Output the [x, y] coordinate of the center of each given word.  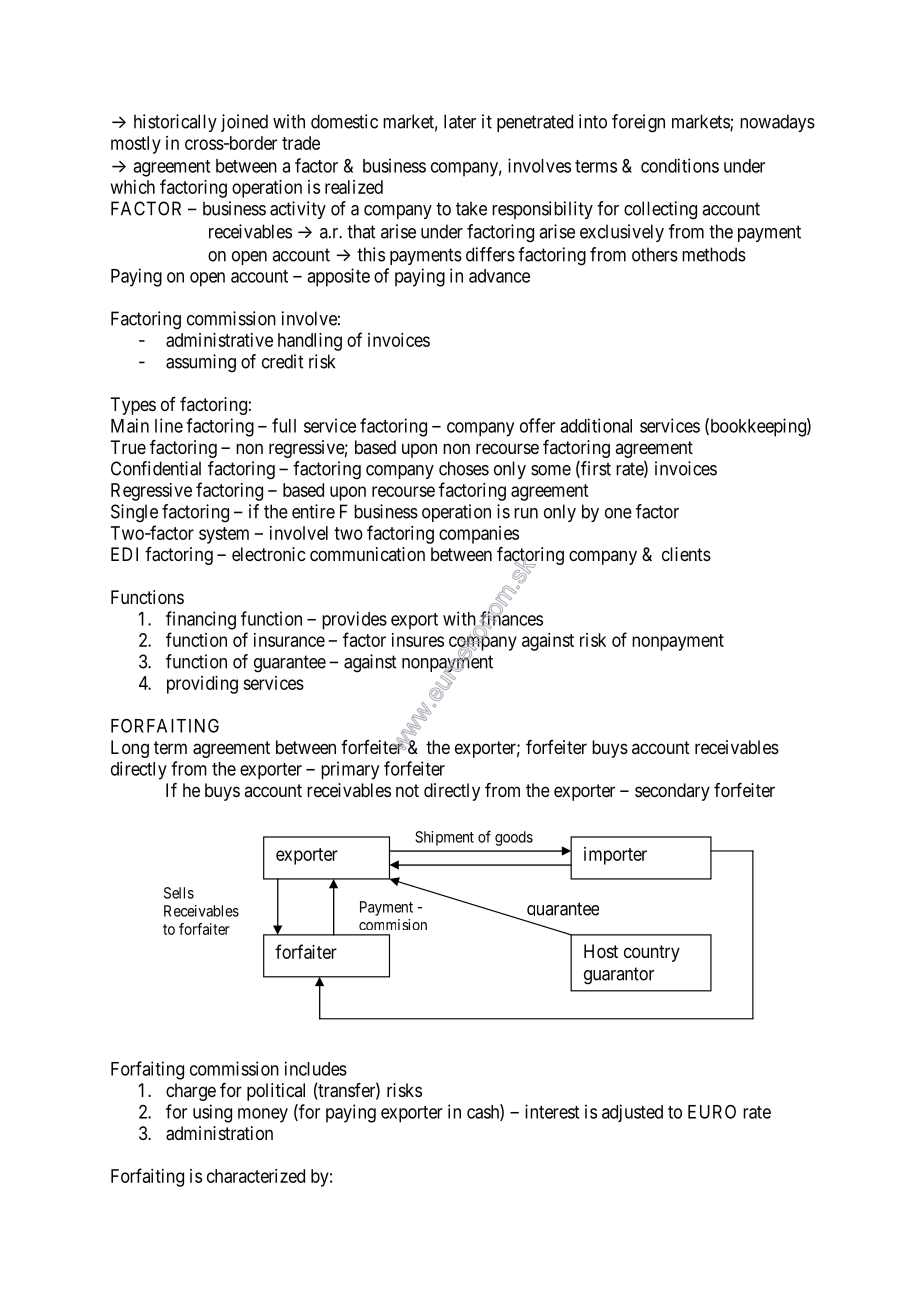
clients [686, 554]
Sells [179, 893]
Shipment [444, 838]
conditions [680, 165]
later [460, 121]
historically [175, 123]
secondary [672, 792]
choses [464, 468]
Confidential [156, 468]
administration [219, 1133]
